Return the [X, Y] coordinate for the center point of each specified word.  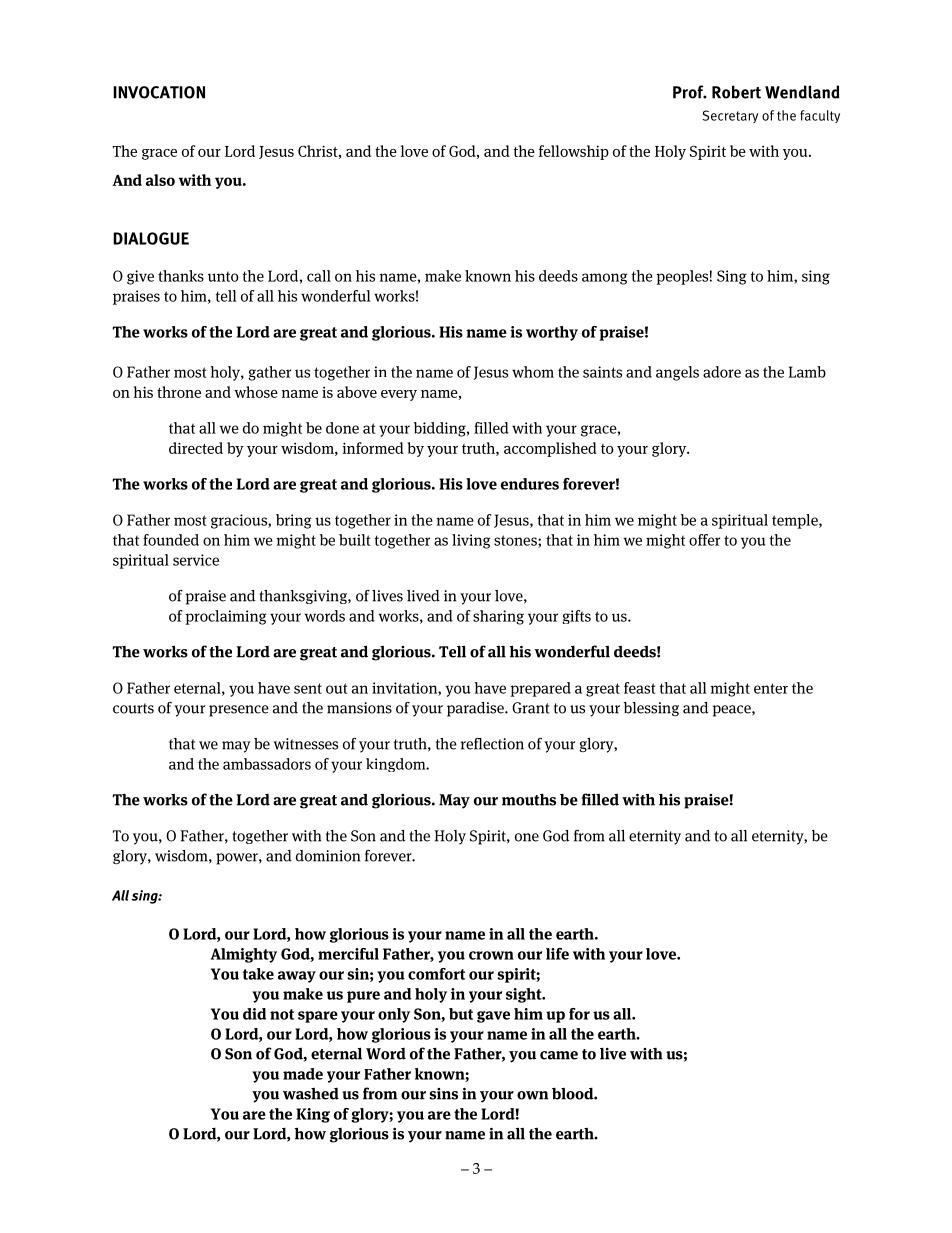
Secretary [730, 116]
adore [722, 372]
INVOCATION [159, 92]
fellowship [574, 152]
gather [269, 373]
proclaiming [226, 617]
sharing [498, 617]
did [254, 1014]
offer [704, 540]
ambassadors [267, 764]
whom [533, 372]
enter [771, 688]
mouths [529, 799]
